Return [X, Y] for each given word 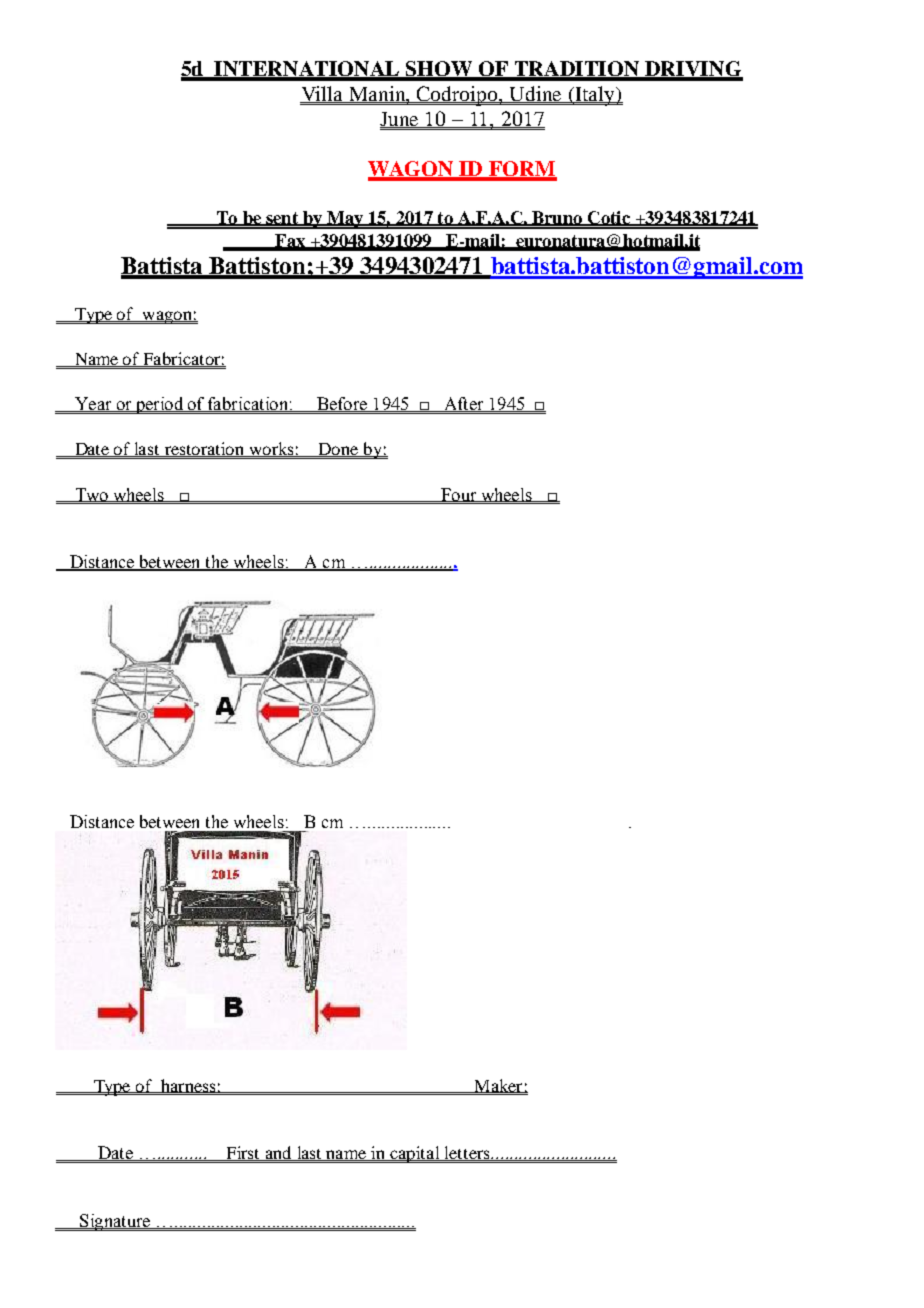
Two [92, 495]
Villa [323, 94]
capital [415, 1154]
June [400, 120]
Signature [115, 1222]
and [278, 1153]
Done [338, 450]
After [464, 404]
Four [459, 495]
